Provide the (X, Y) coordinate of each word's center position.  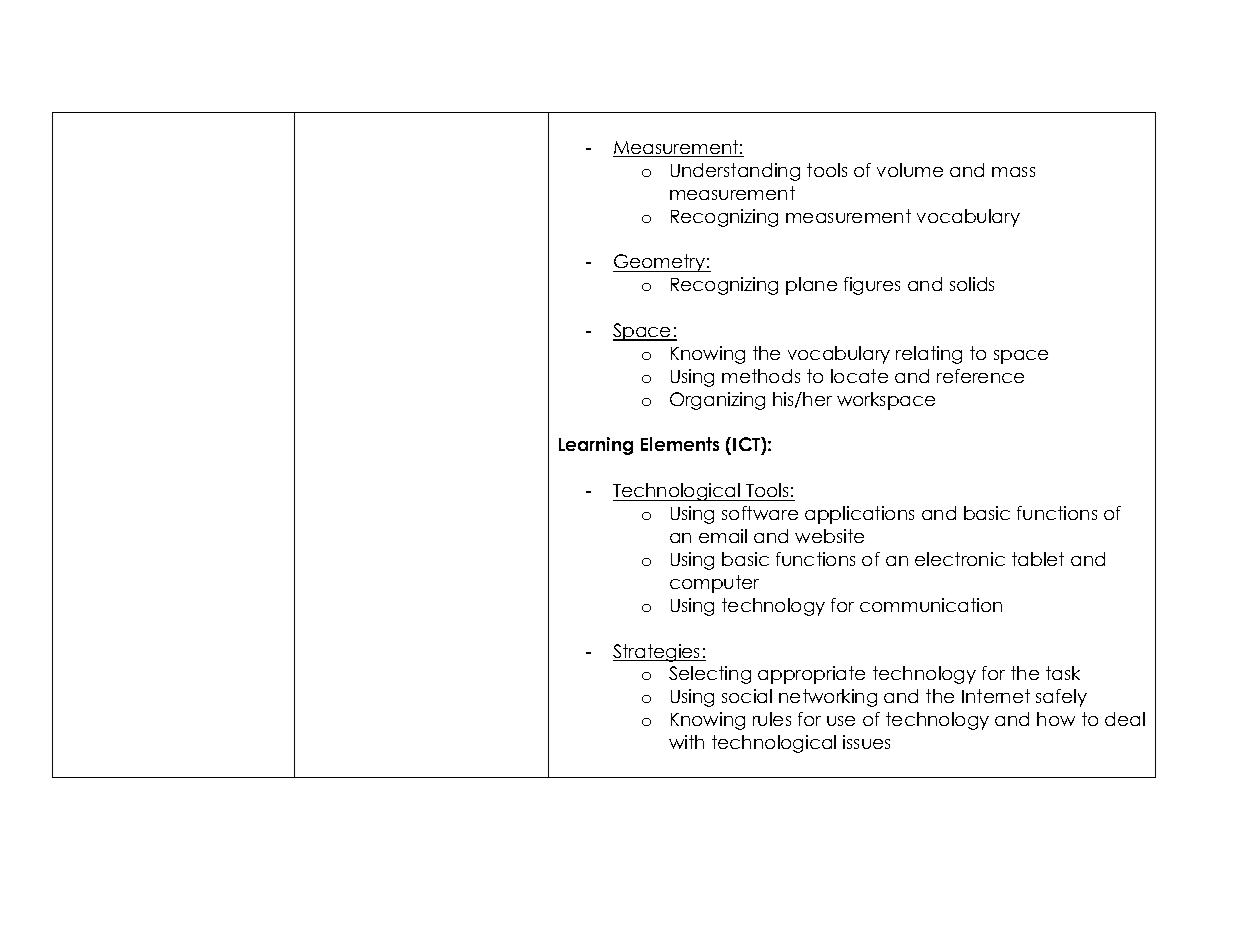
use (841, 721)
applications (859, 515)
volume (910, 170)
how (1056, 719)
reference (980, 376)
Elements (680, 444)
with (686, 742)
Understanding (735, 172)
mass (1013, 172)
